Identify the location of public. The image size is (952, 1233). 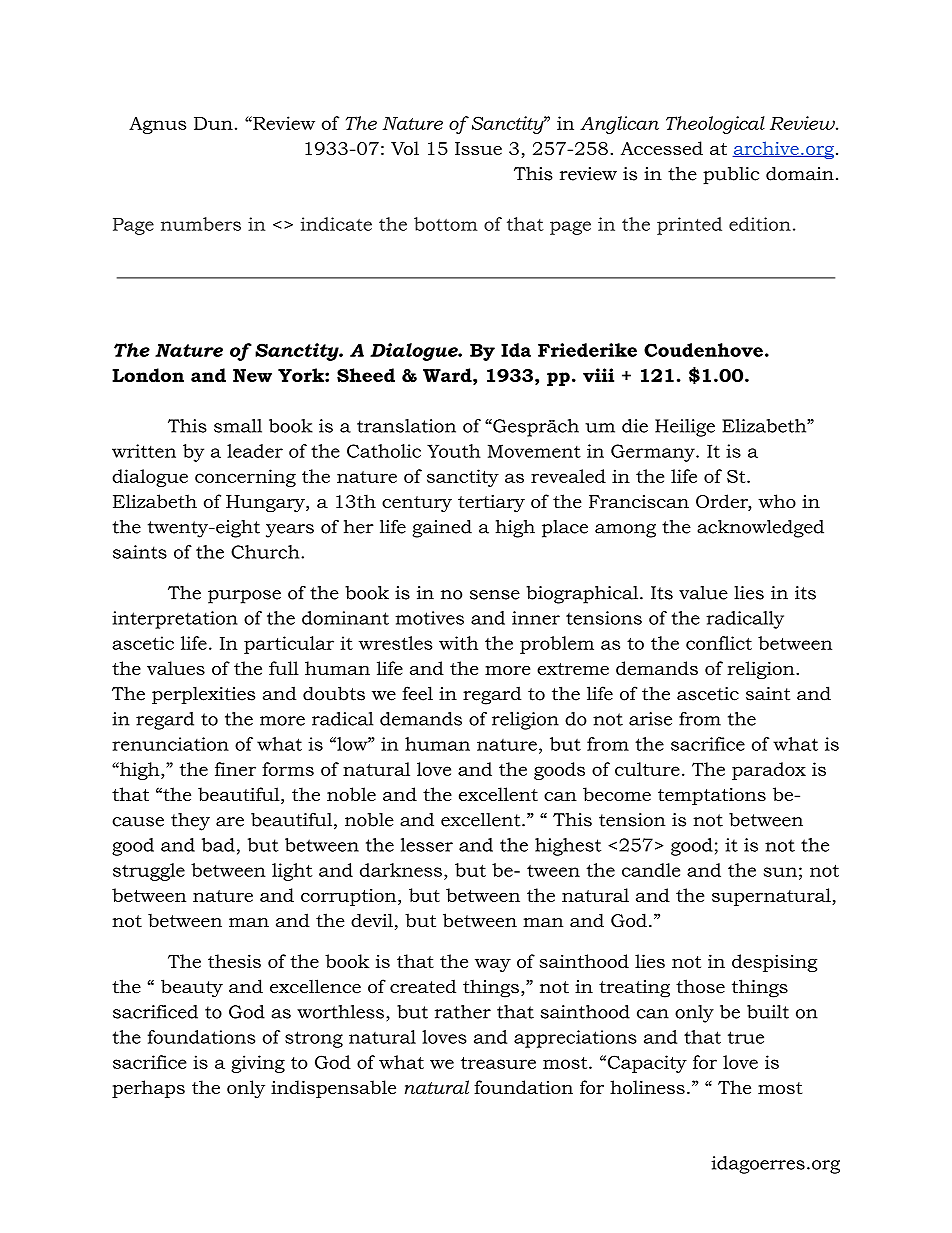
(731, 175).
